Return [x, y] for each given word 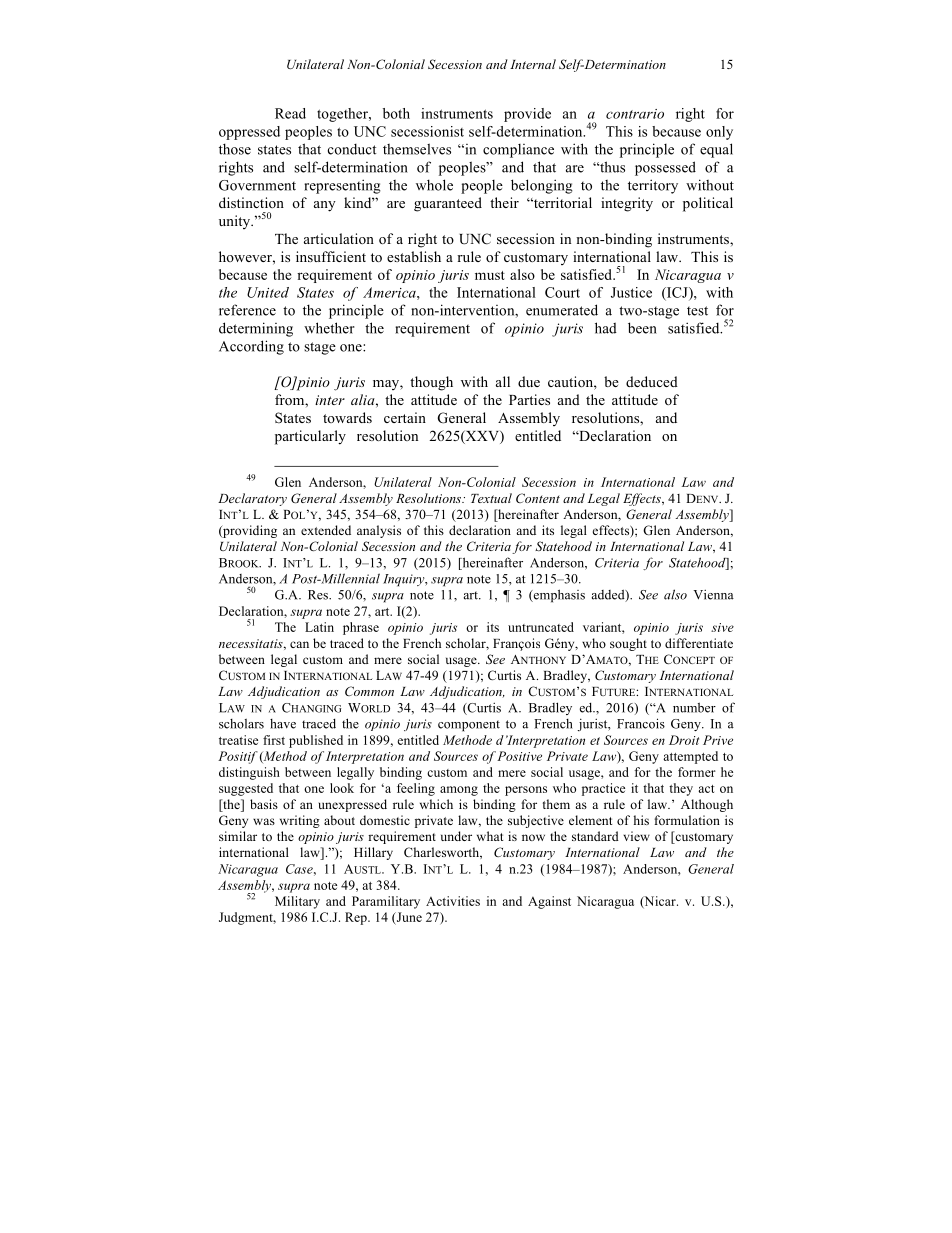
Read [290, 113]
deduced [652, 381]
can [299, 644]
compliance [518, 151]
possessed [665, 168]
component [469, 726]
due [529, 381]
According [251, 347]
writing [300, 821]
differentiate [699, 643]
